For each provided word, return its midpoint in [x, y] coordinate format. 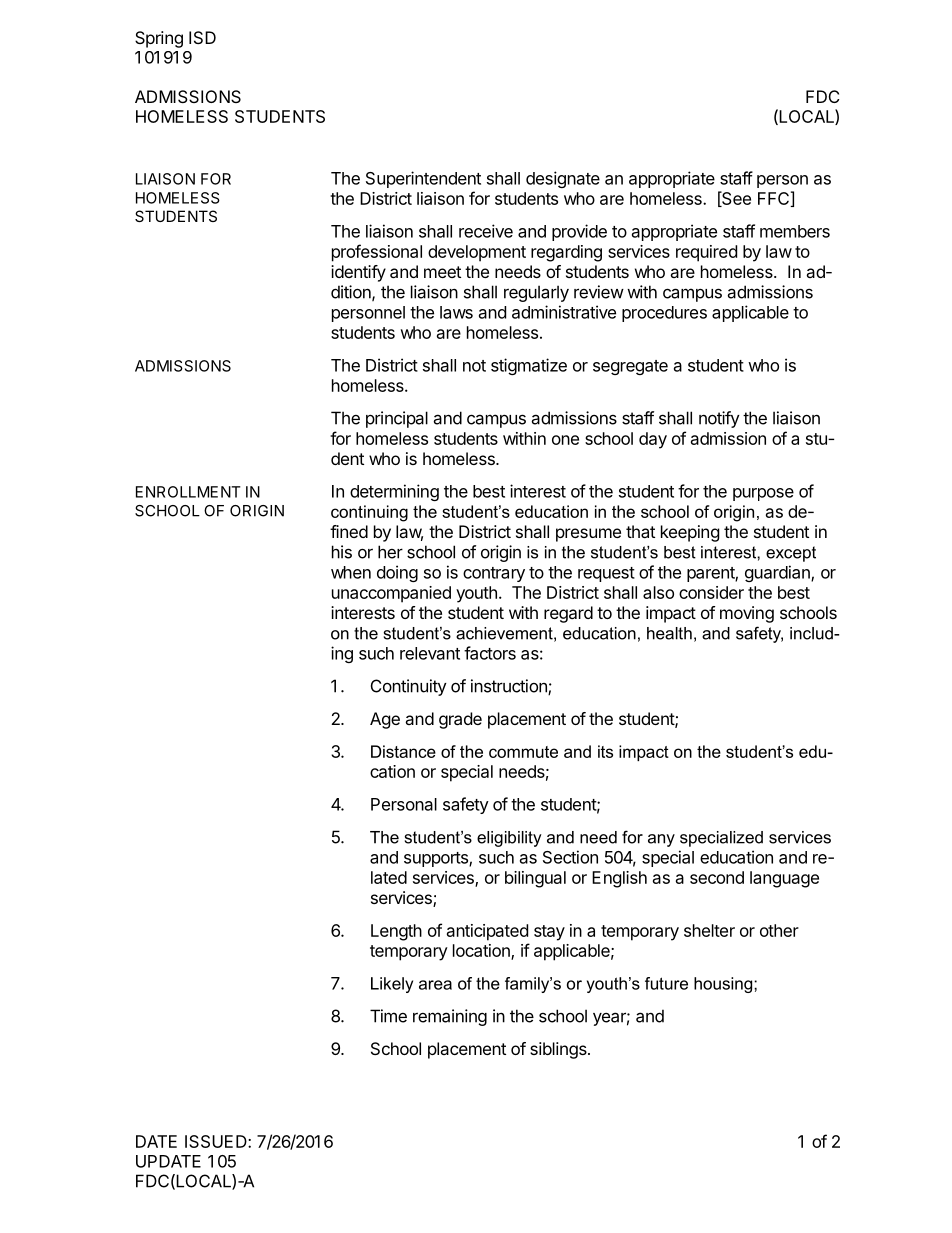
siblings [559, 1050]
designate [563, 179]
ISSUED [217, 1141]
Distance [403, 751]
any [661, 840]
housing [724, 985]
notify [719, 419]
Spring [159, 39]
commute [523, 752]
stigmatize [529, 366]
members [795, 231]
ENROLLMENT [188, 492]
